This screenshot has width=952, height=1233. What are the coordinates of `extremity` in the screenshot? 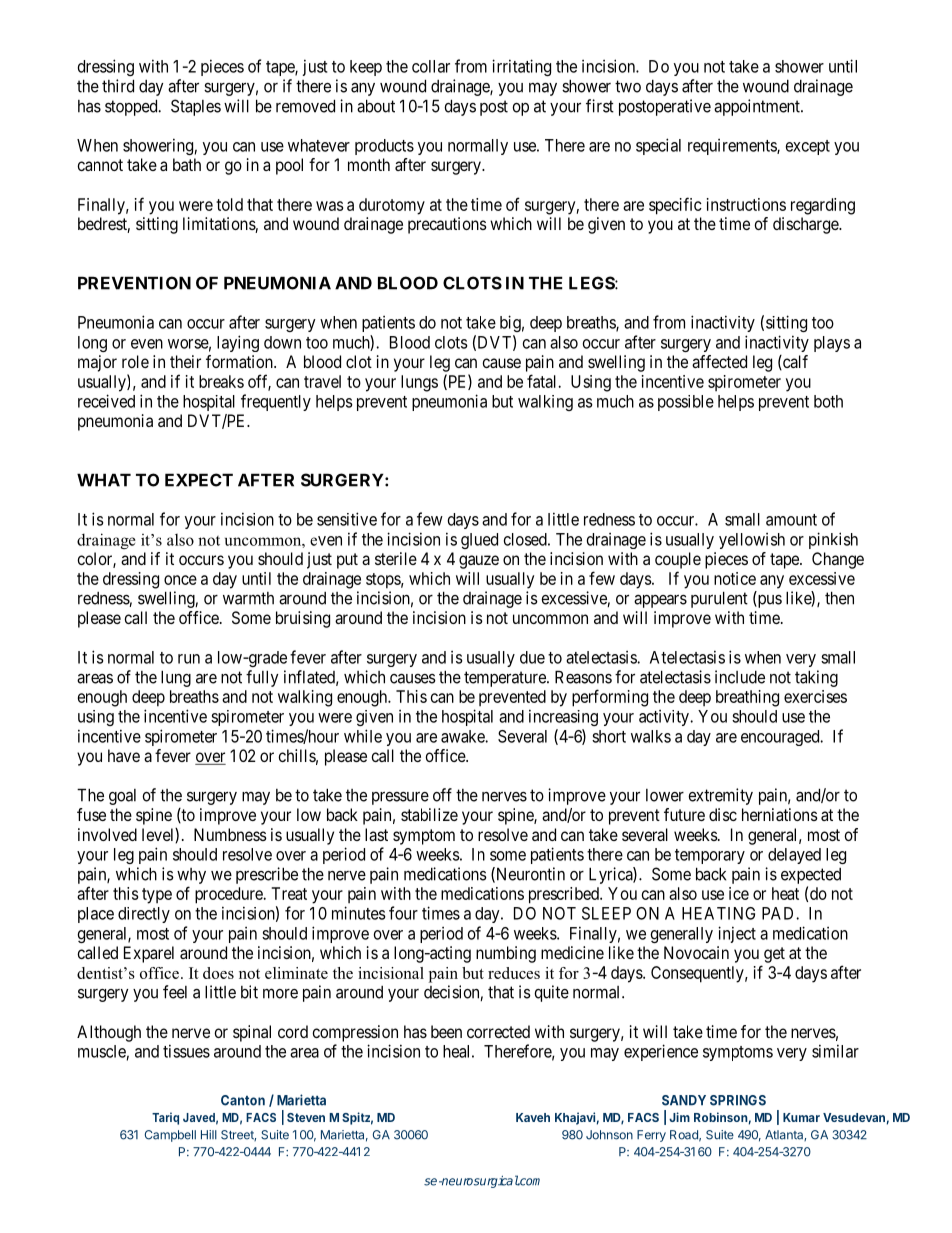 It's located at (720, 796).
